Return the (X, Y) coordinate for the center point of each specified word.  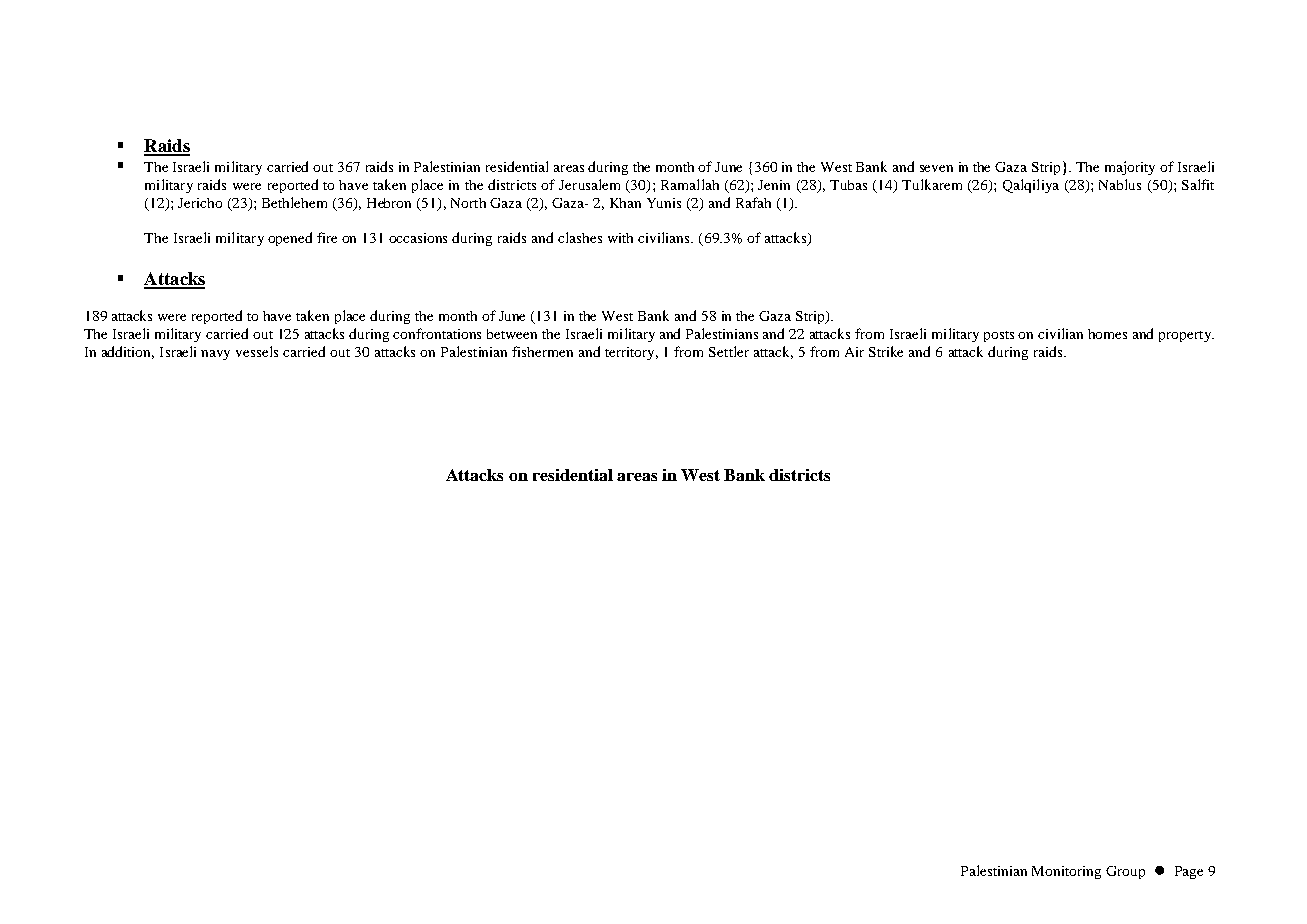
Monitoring (1066, 872)
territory (631, 353)
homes (1107, 334)
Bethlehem (294, 202)
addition (128, 352)
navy (215, 355)
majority (1130, 168)
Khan (625, 203)
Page (1189, 872)
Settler (729, 351)
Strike (886, 351)
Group (1125, 872)
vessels (257, 351)
